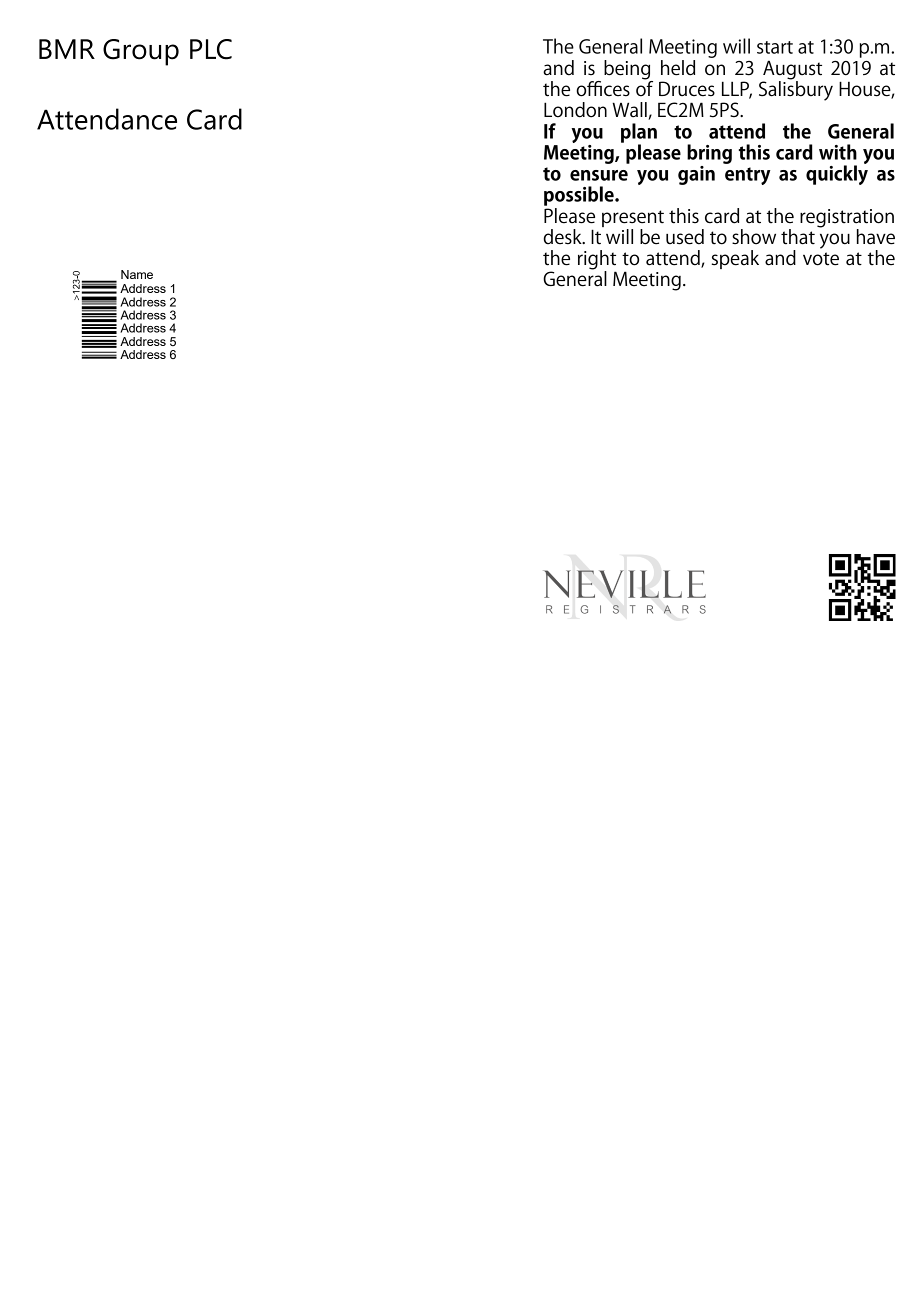 This screenshot has height=1308, width=924. What do you see at coordinates (599, 175) in the screenshot?
I see `ensure` at bounding box center [599, 175].
